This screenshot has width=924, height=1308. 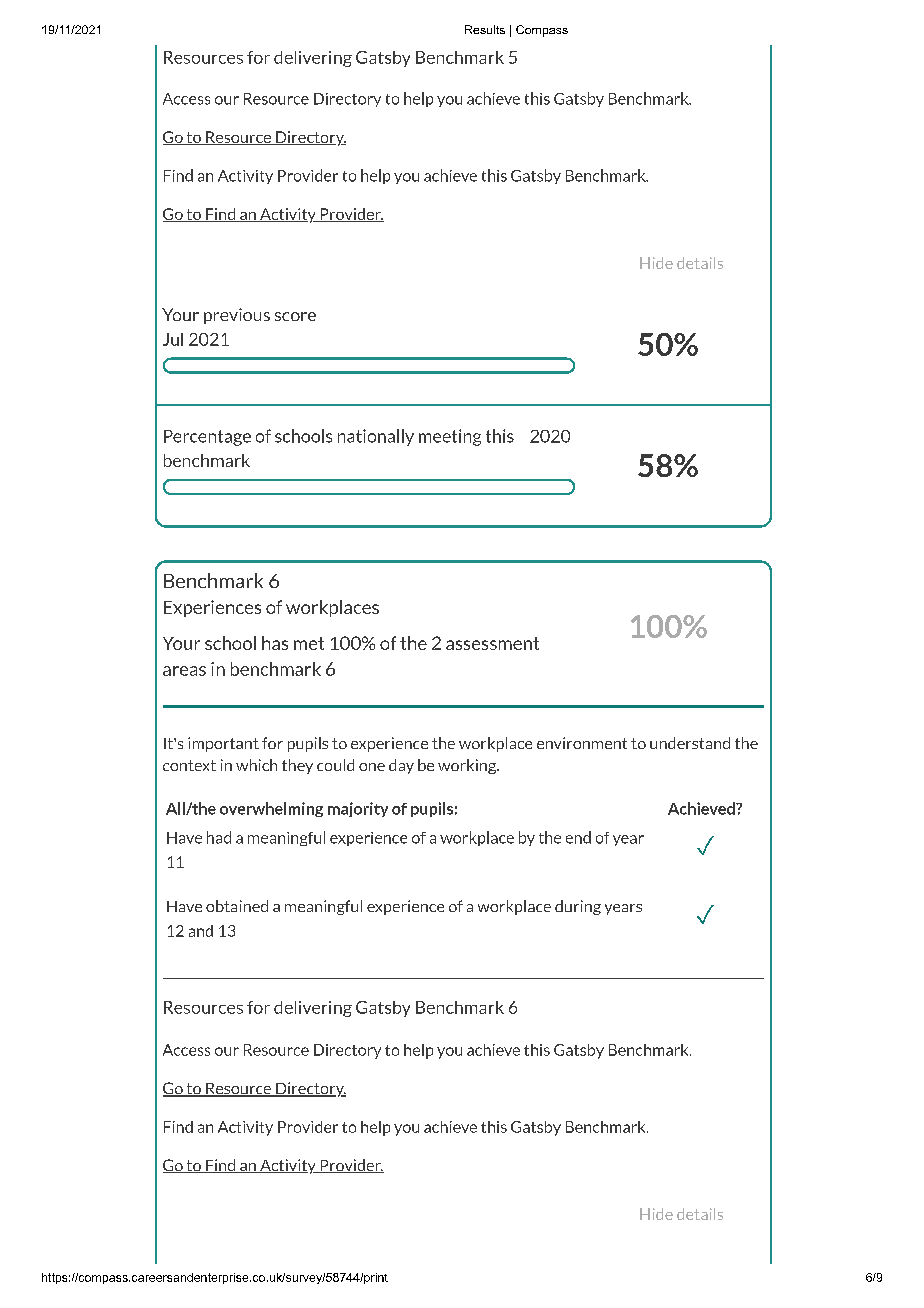 I want to click on environment, so click(x=582, y=743).
